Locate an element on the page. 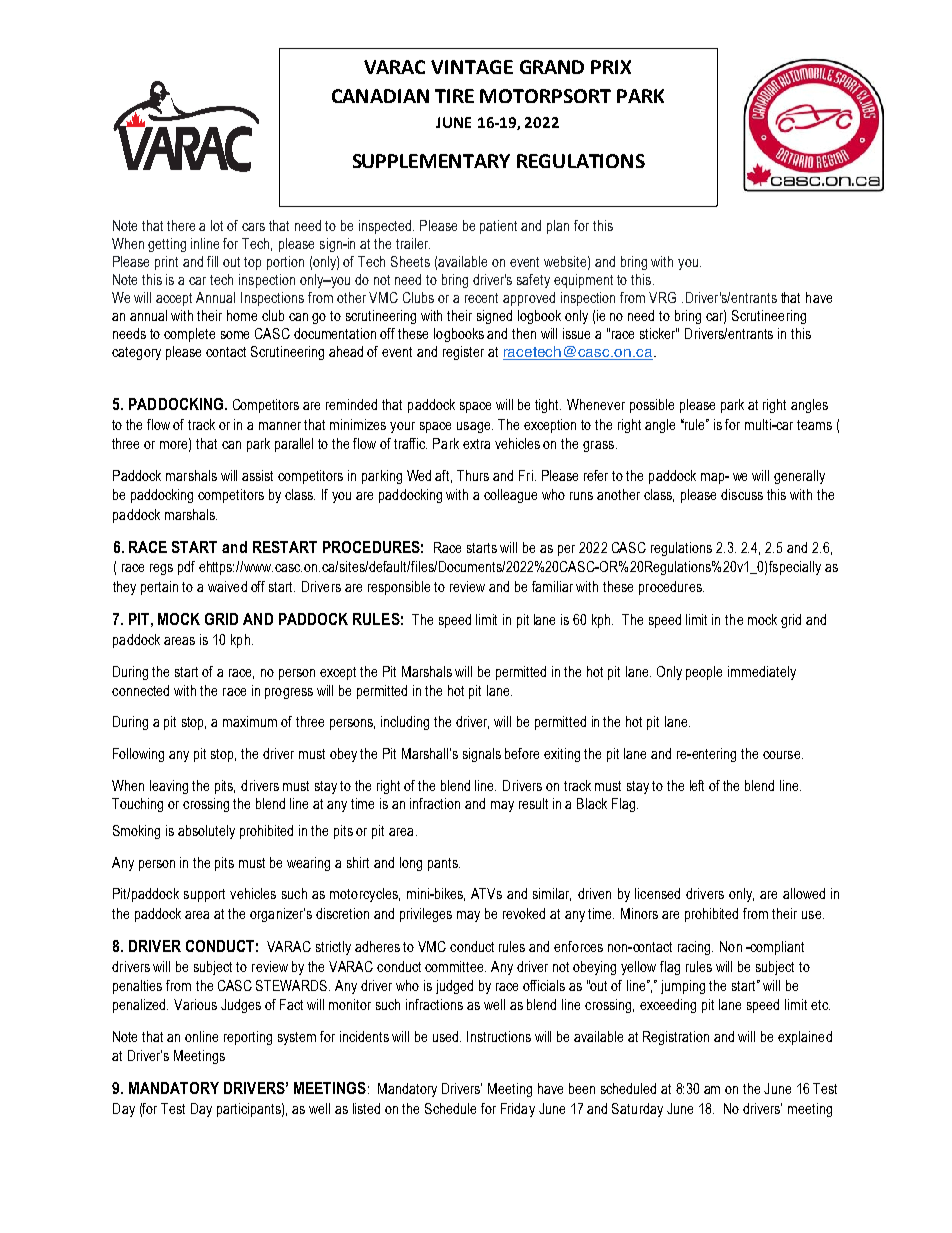 The width and height of the image is (952, 1233). TIRE is located at coordinates (454, 96).
